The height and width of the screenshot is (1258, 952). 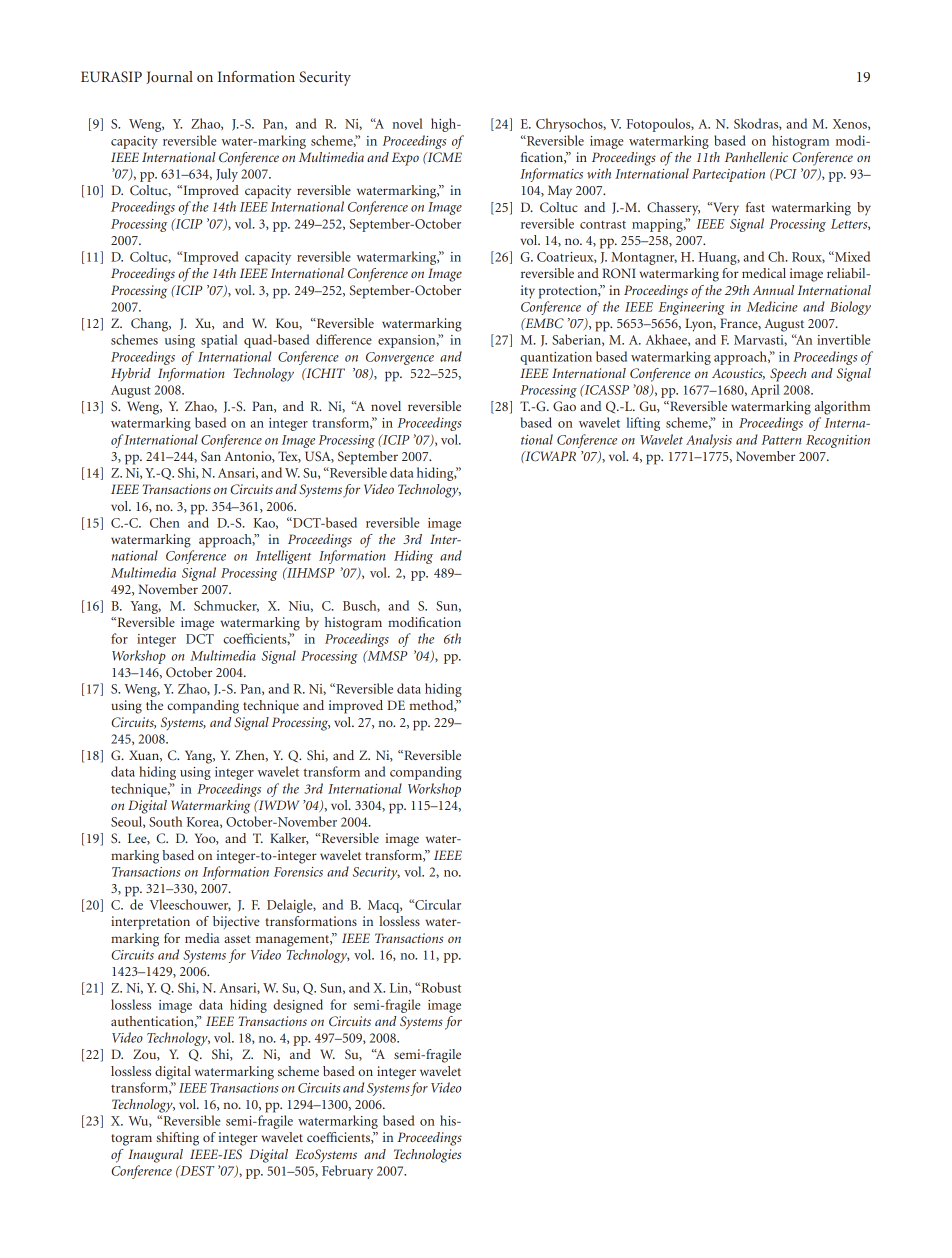 What do you see at coordinates (781, 440) in the screenshot?
I see `Pattern` at bounding box center [781, 440].
